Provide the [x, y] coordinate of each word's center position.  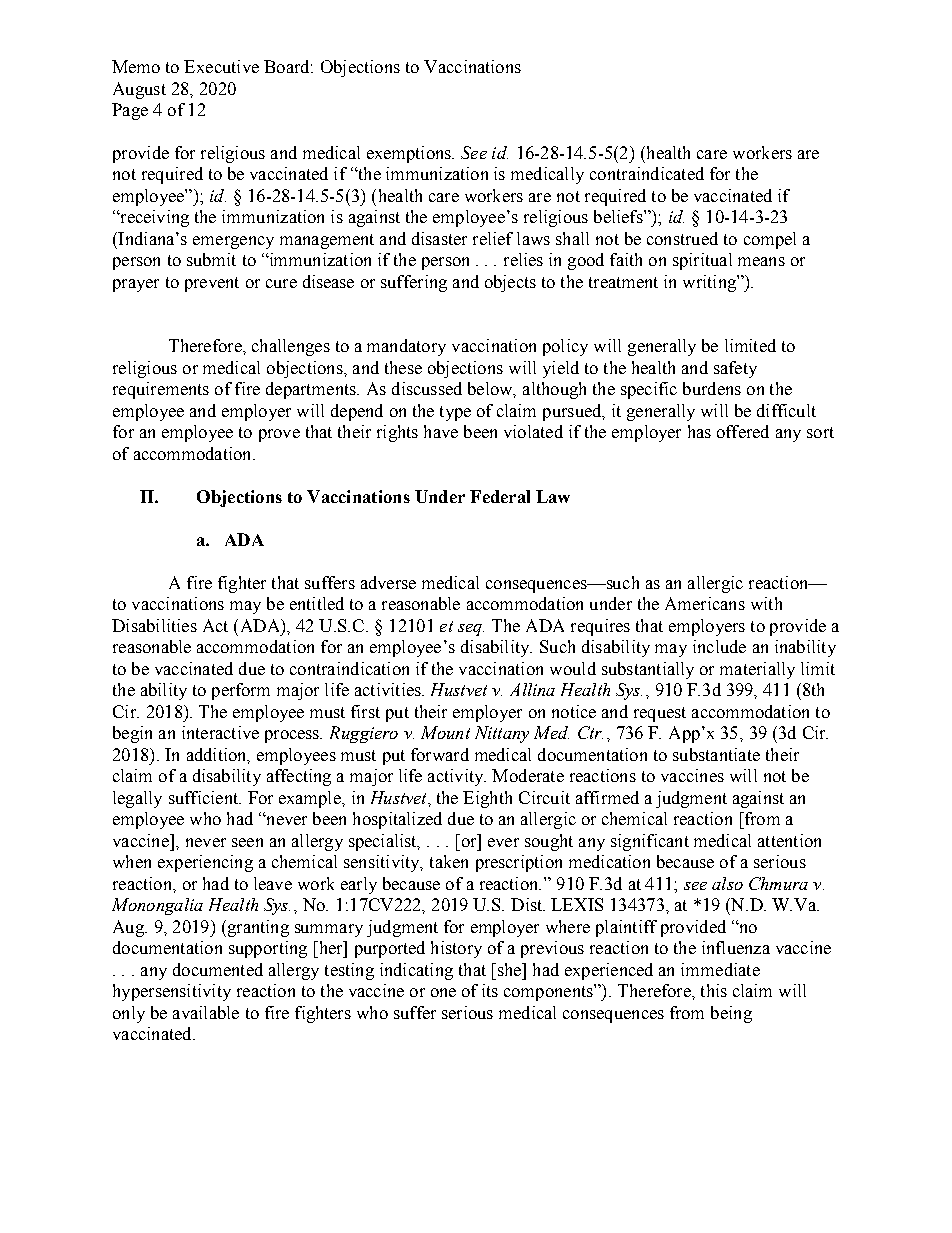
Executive [221, 66]
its [490, 990]
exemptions [410, 154]
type [455, 413]
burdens [712, 388]
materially [757, 670]
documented [218, 969]
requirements [161, 390]
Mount [445, 732]
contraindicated [647, 173]
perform [241, 691]
